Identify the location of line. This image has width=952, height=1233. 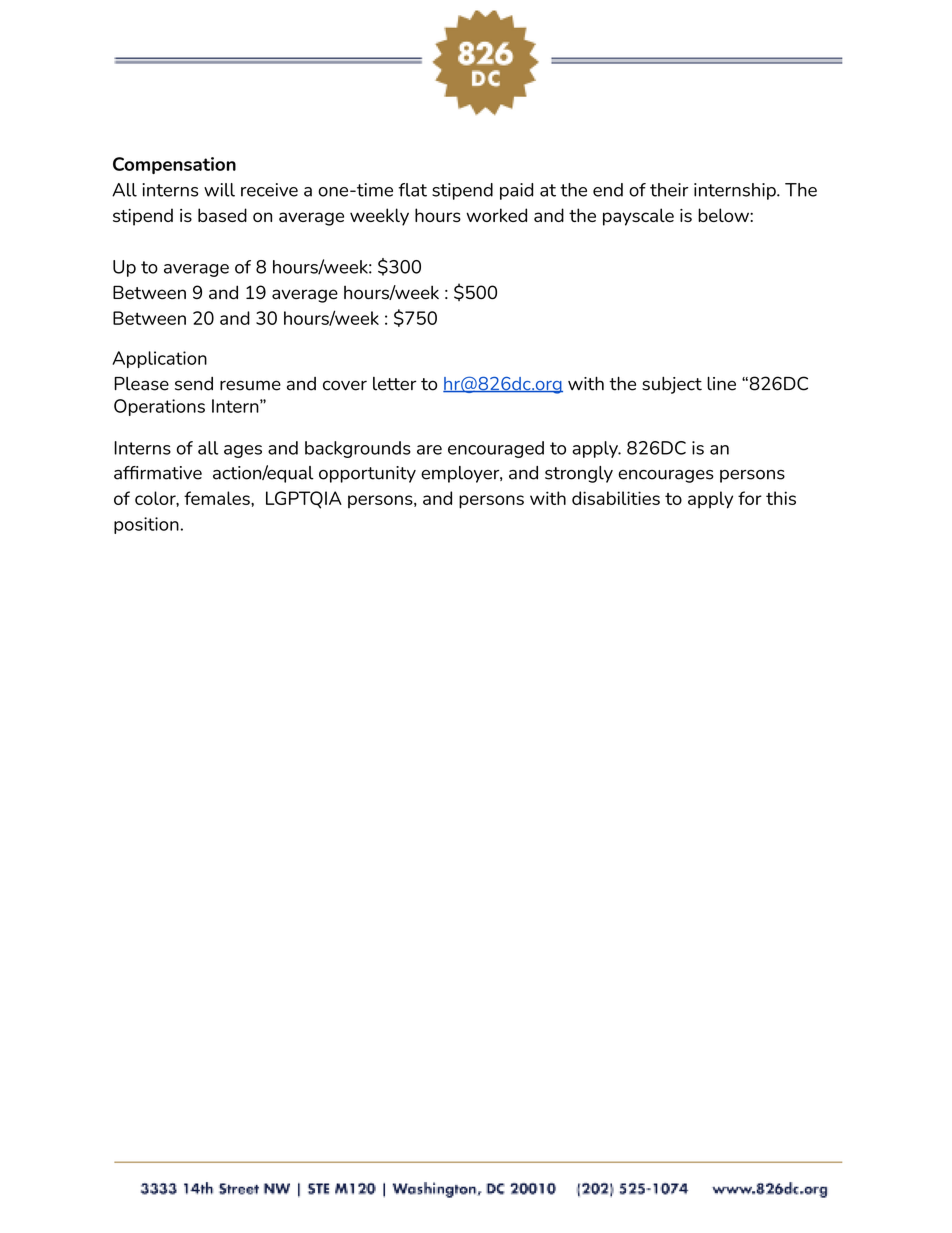
(721, 383).
